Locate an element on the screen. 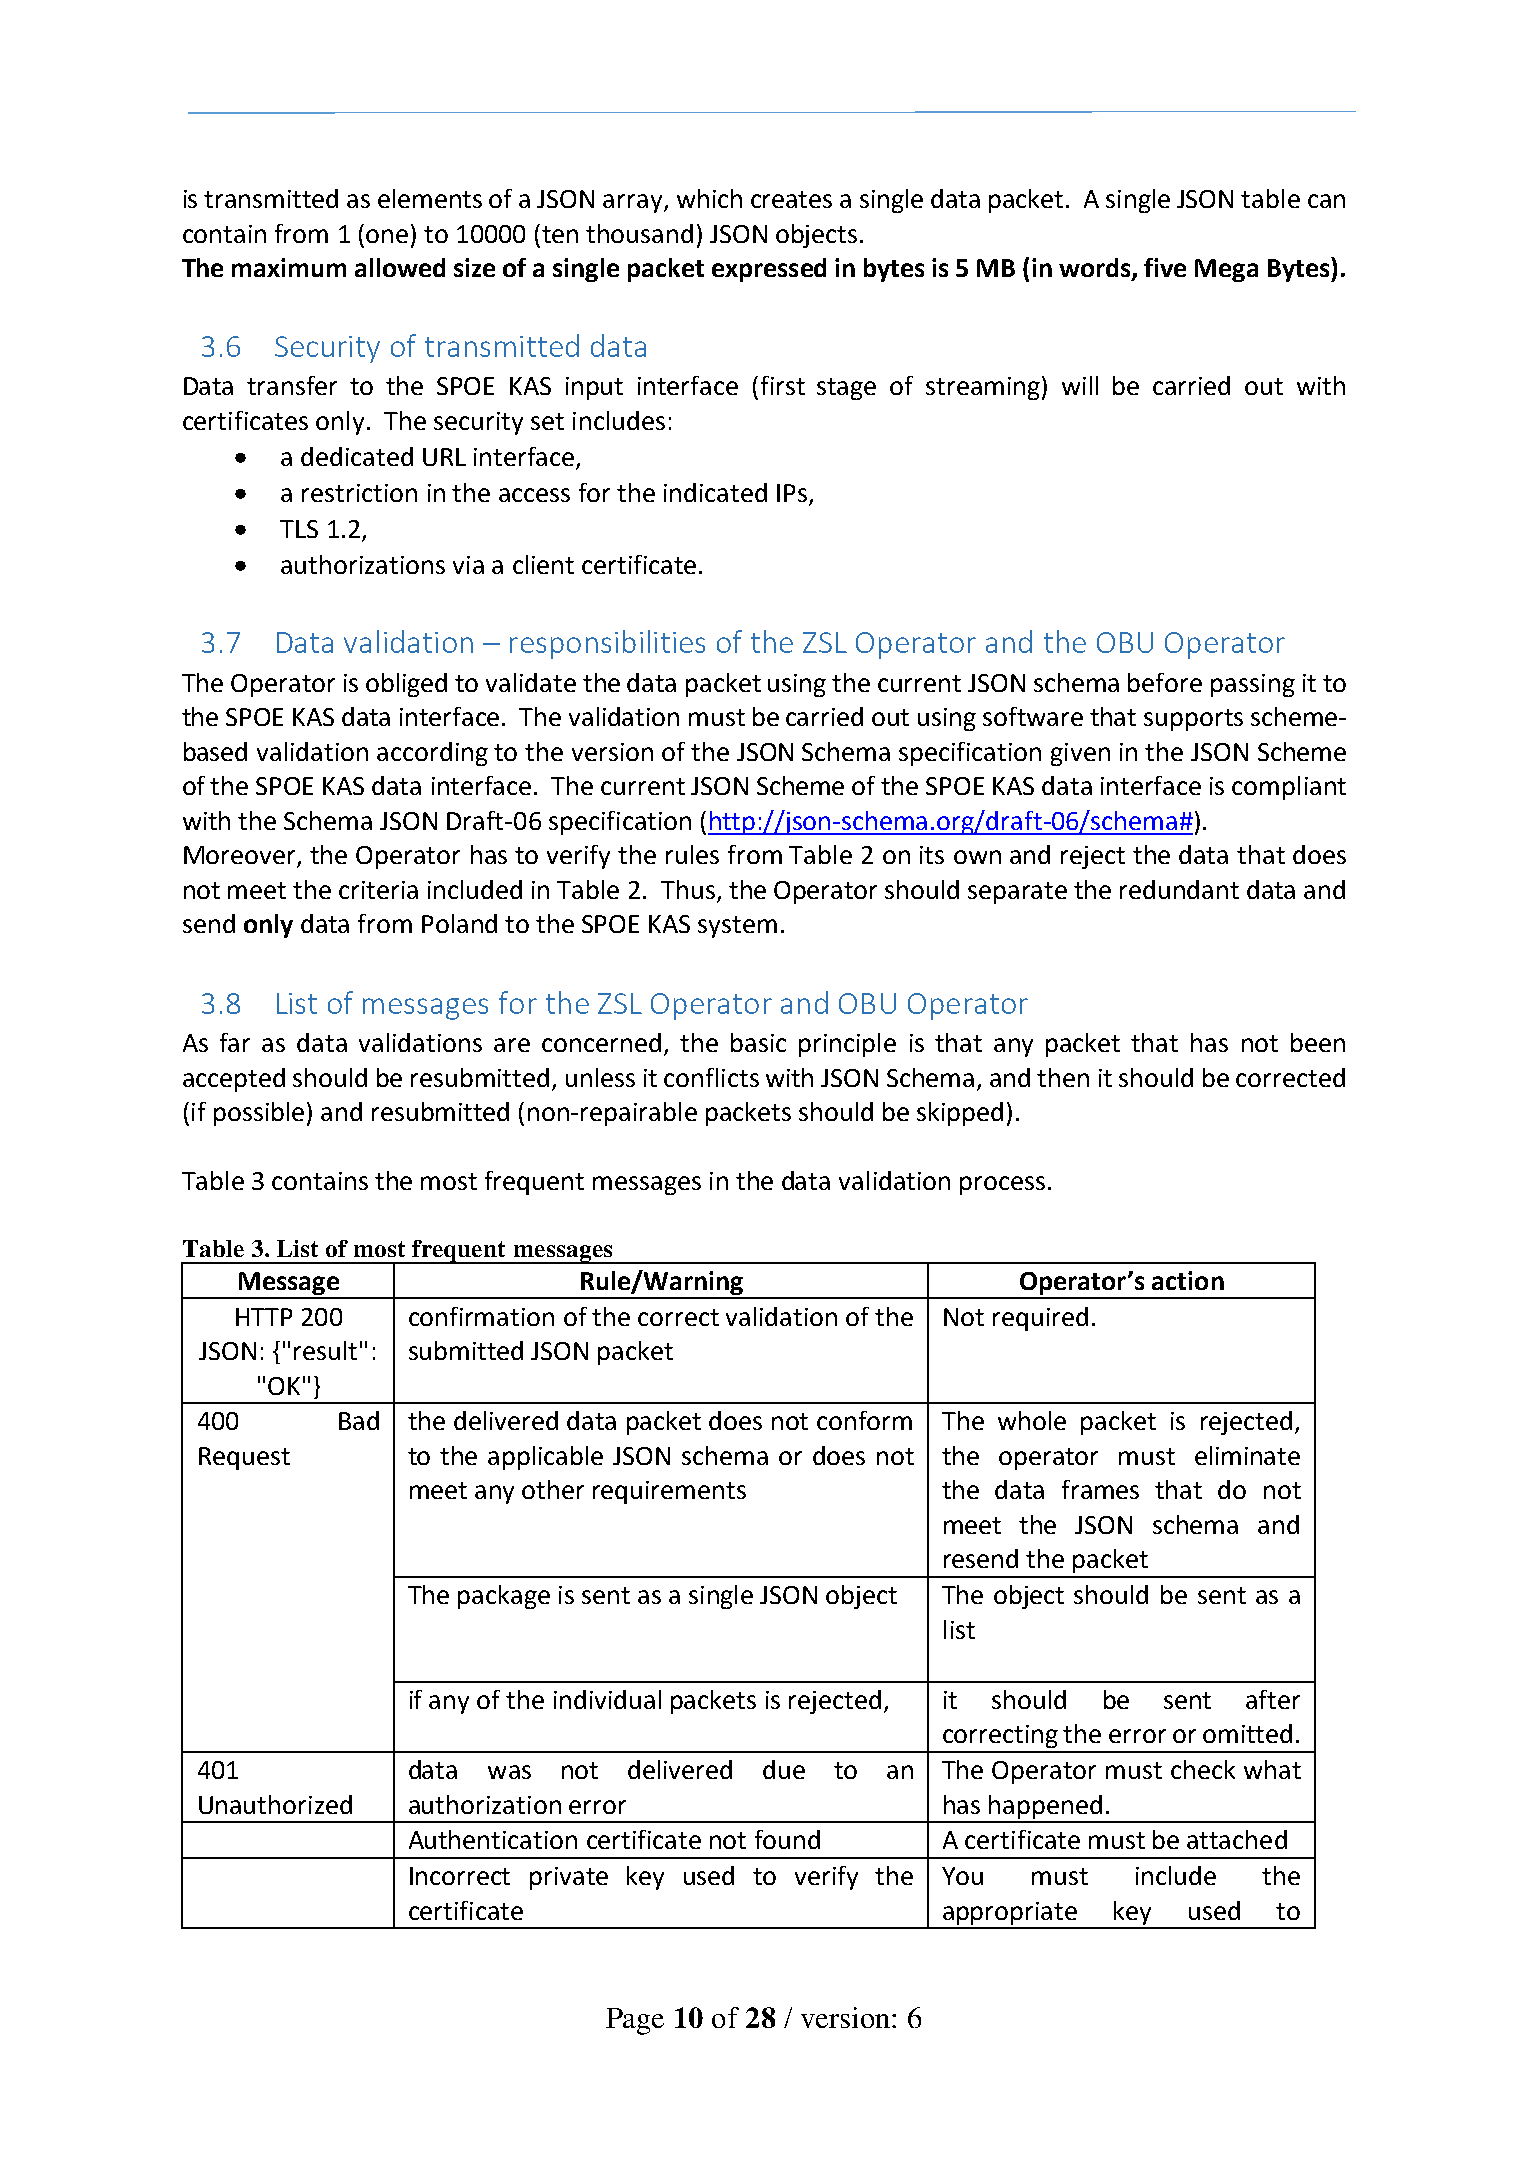 This screenshot has height=2162, width=1528. one is located at coordinates (387, 236).
